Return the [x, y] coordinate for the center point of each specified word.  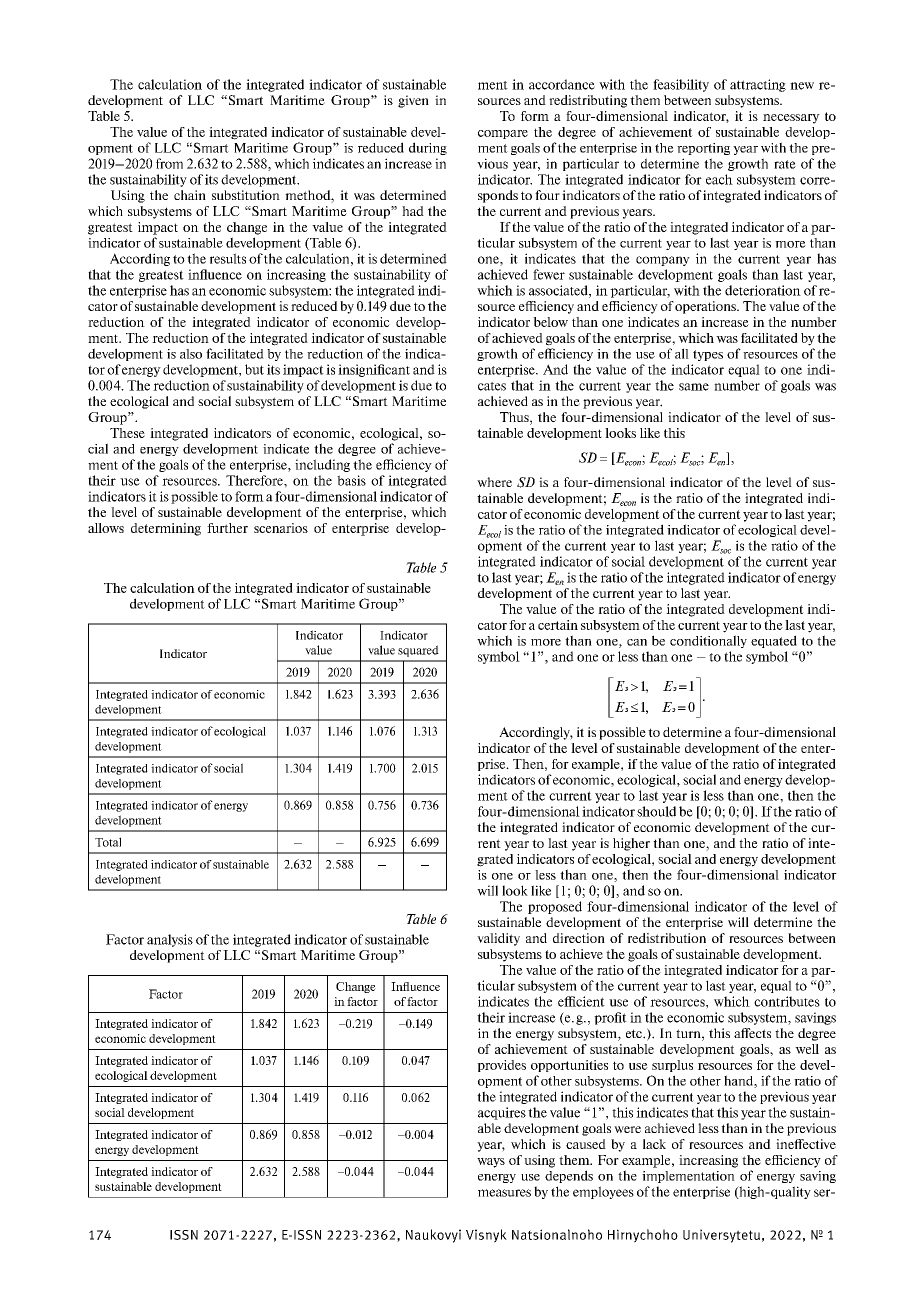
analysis [170, 940]
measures [504, 1193]
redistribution [667, 938]
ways [491, 1163]
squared [418, 651]
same [694, 387]
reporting [703, 149]
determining [166, 529]
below [550, 322]
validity [498, 939]
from [169, 163]
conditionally [708, 641]
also [191, 354]
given [413, 101]
